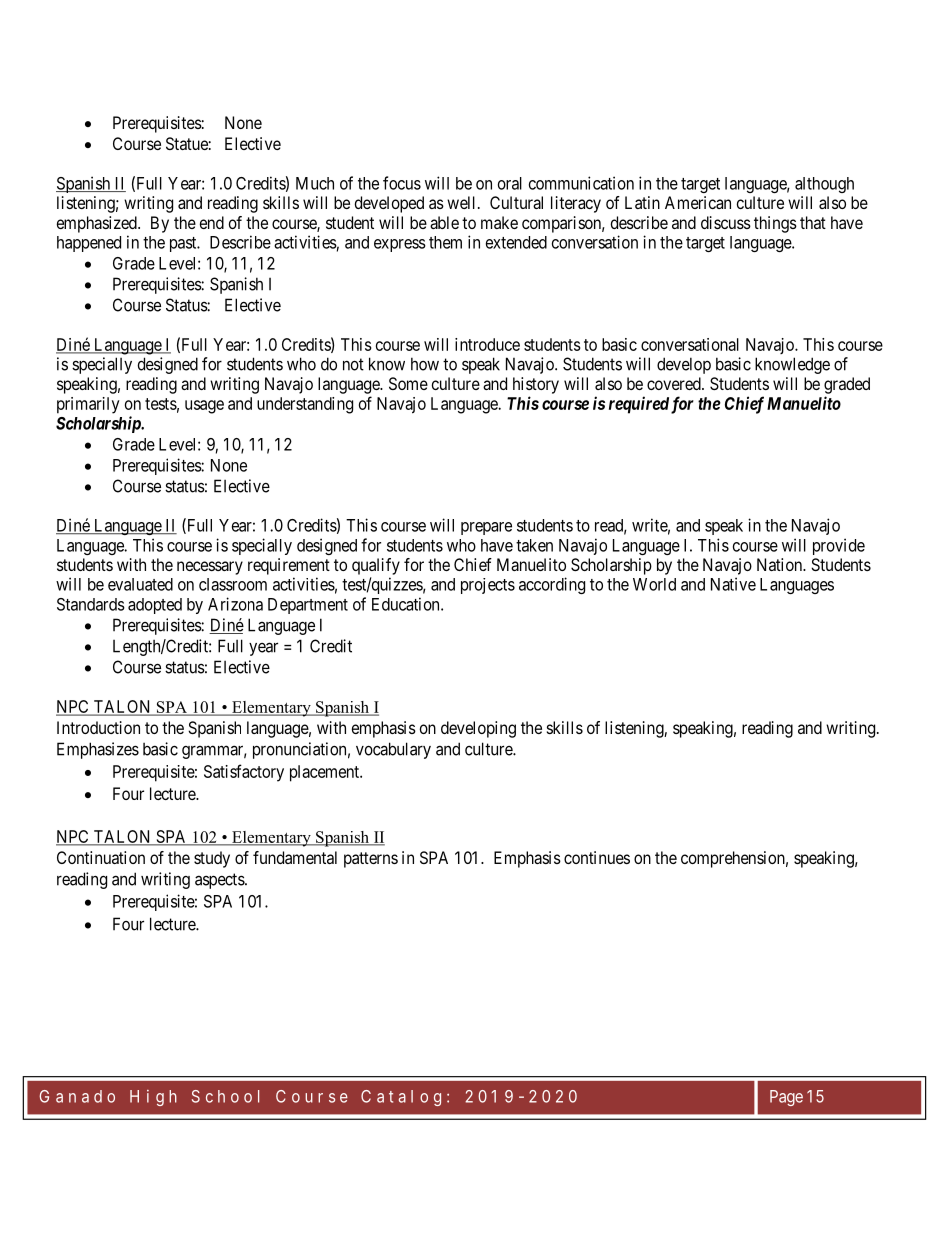 Image resolution: width=952 pixels, height=1233 pixels. What do you see at coordinates (726, 222) in the screenshot?
I see `discuss` at bounding box center [726, 222].
